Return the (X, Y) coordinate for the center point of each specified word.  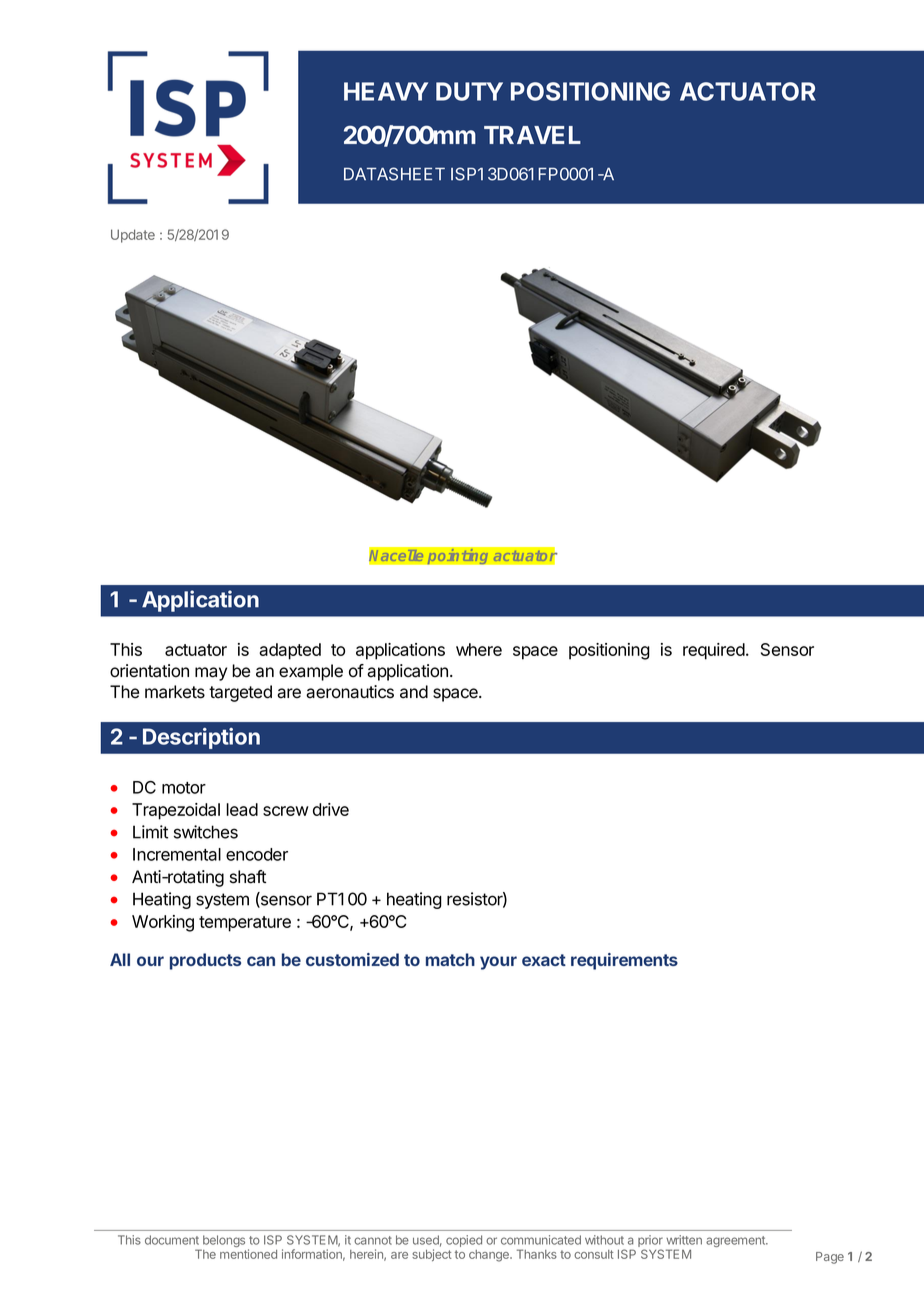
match (450, 959)
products (205, 961)
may (211, 674)
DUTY (469, 91)
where (479, 649)
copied (464, 1241)
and (414, 692)
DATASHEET (394, 174)
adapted (290, 651)
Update (133, 236)
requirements (624, 961)
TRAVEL (532, 135)
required (714, 651)
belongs (223, 1242)
